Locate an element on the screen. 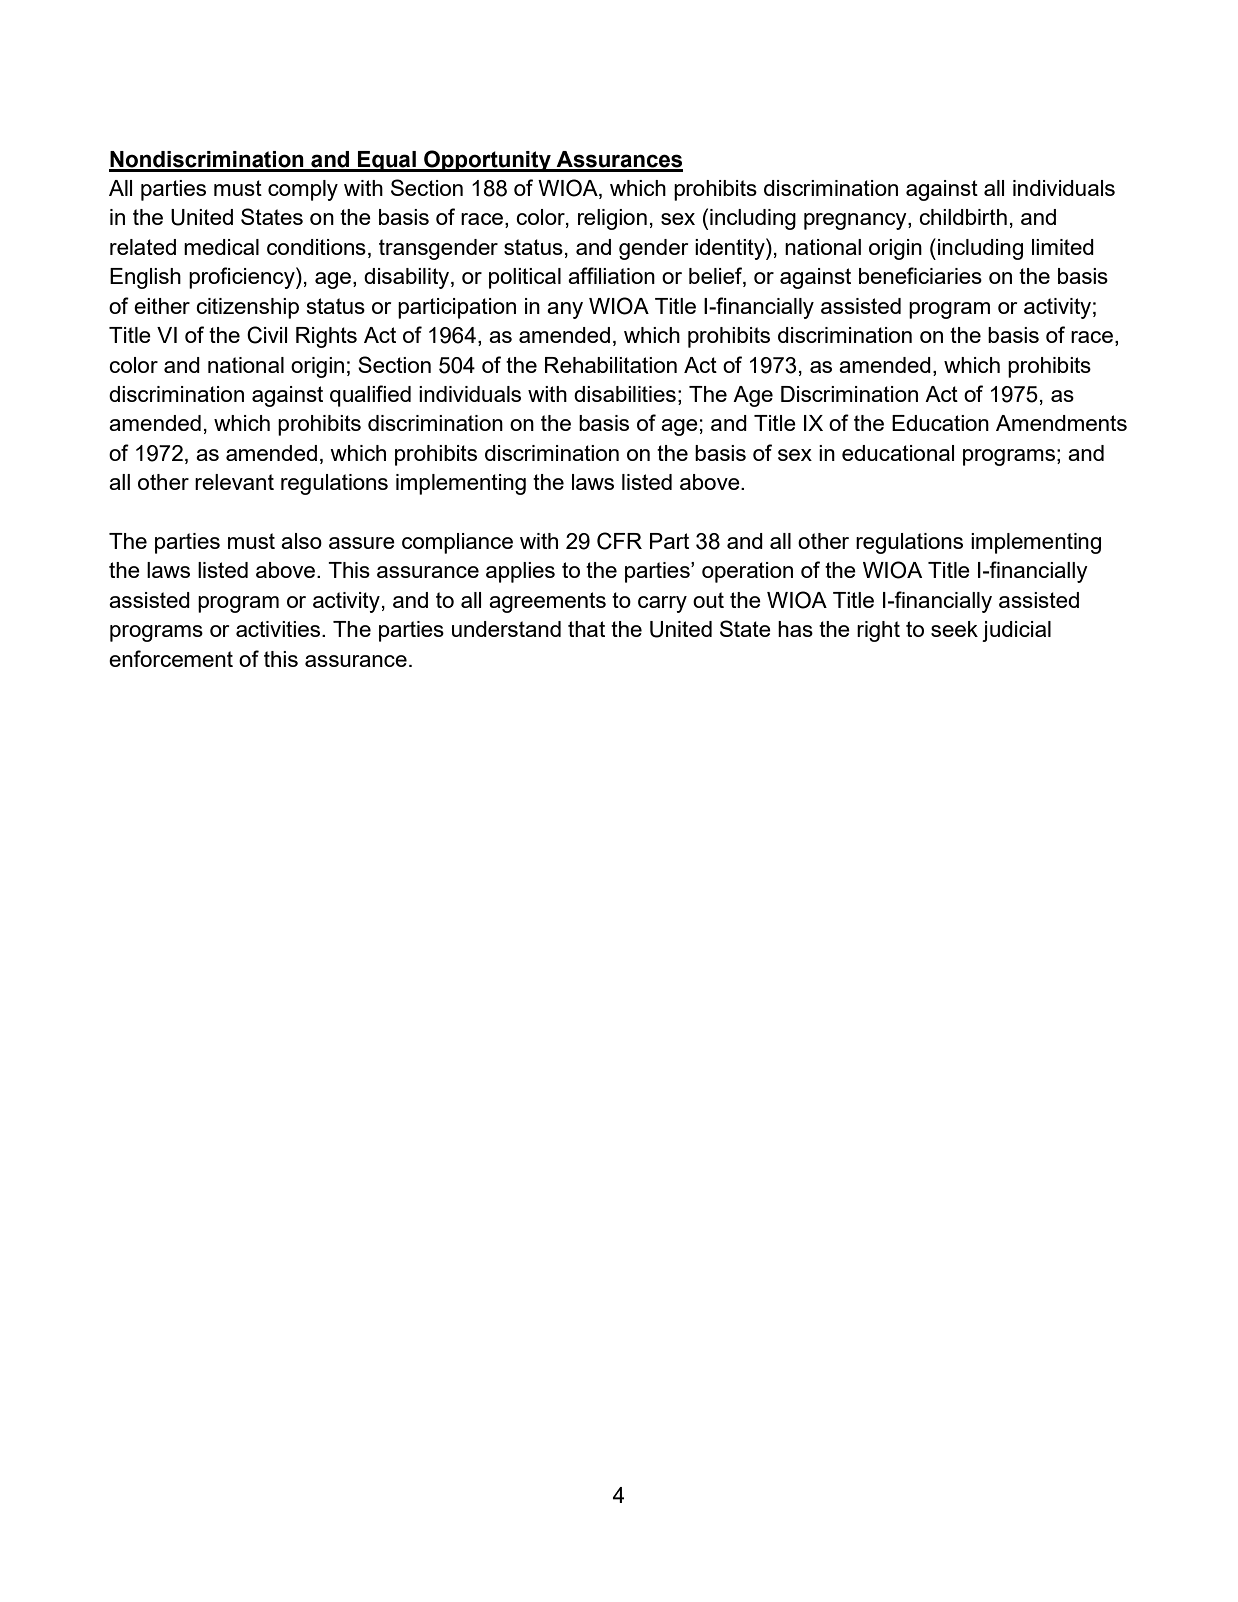 This screenshot has width=1238, height=1602. Amendments is located at coordinates (1061, 423).
